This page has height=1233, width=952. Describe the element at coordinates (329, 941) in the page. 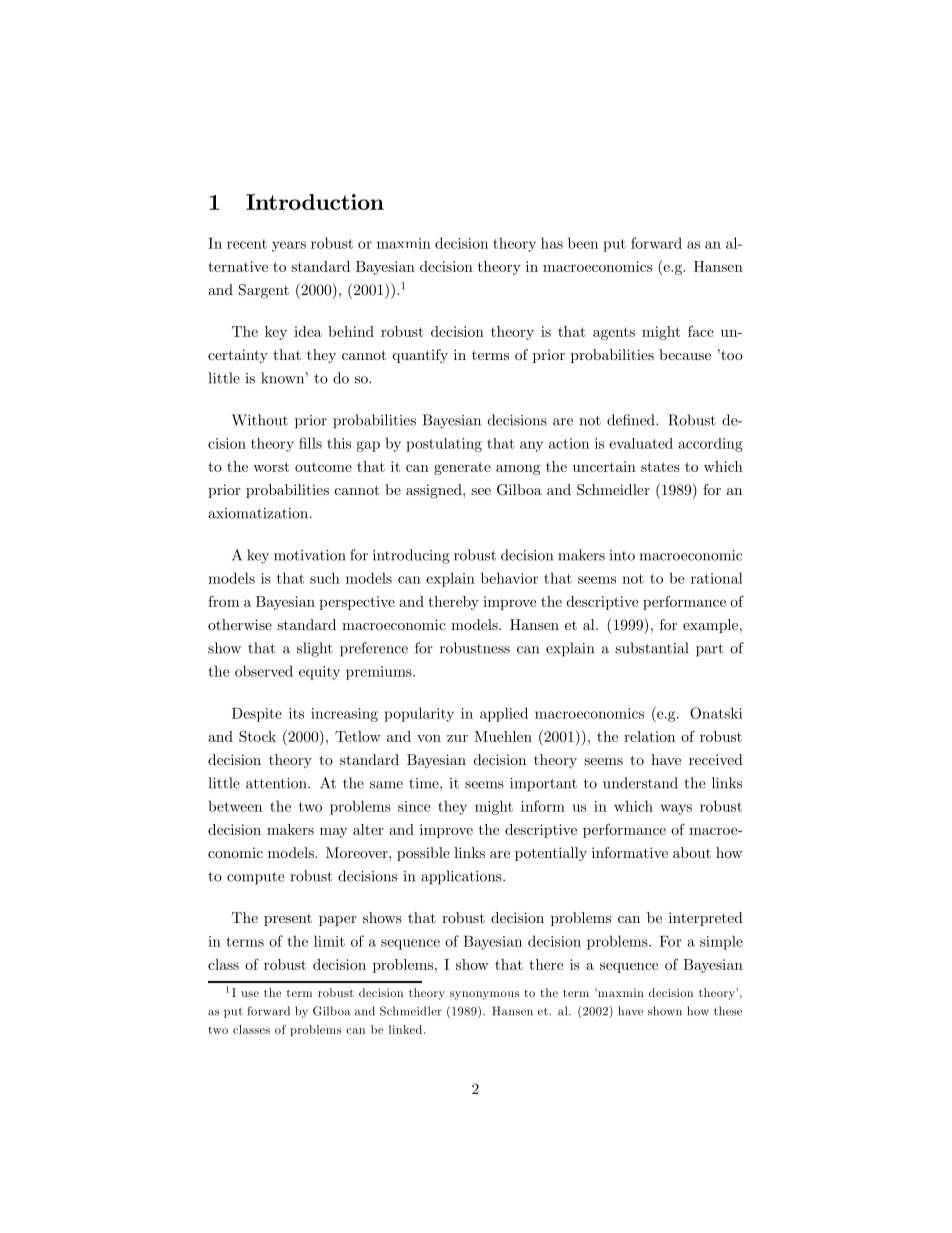

I see `limit` at that location.
